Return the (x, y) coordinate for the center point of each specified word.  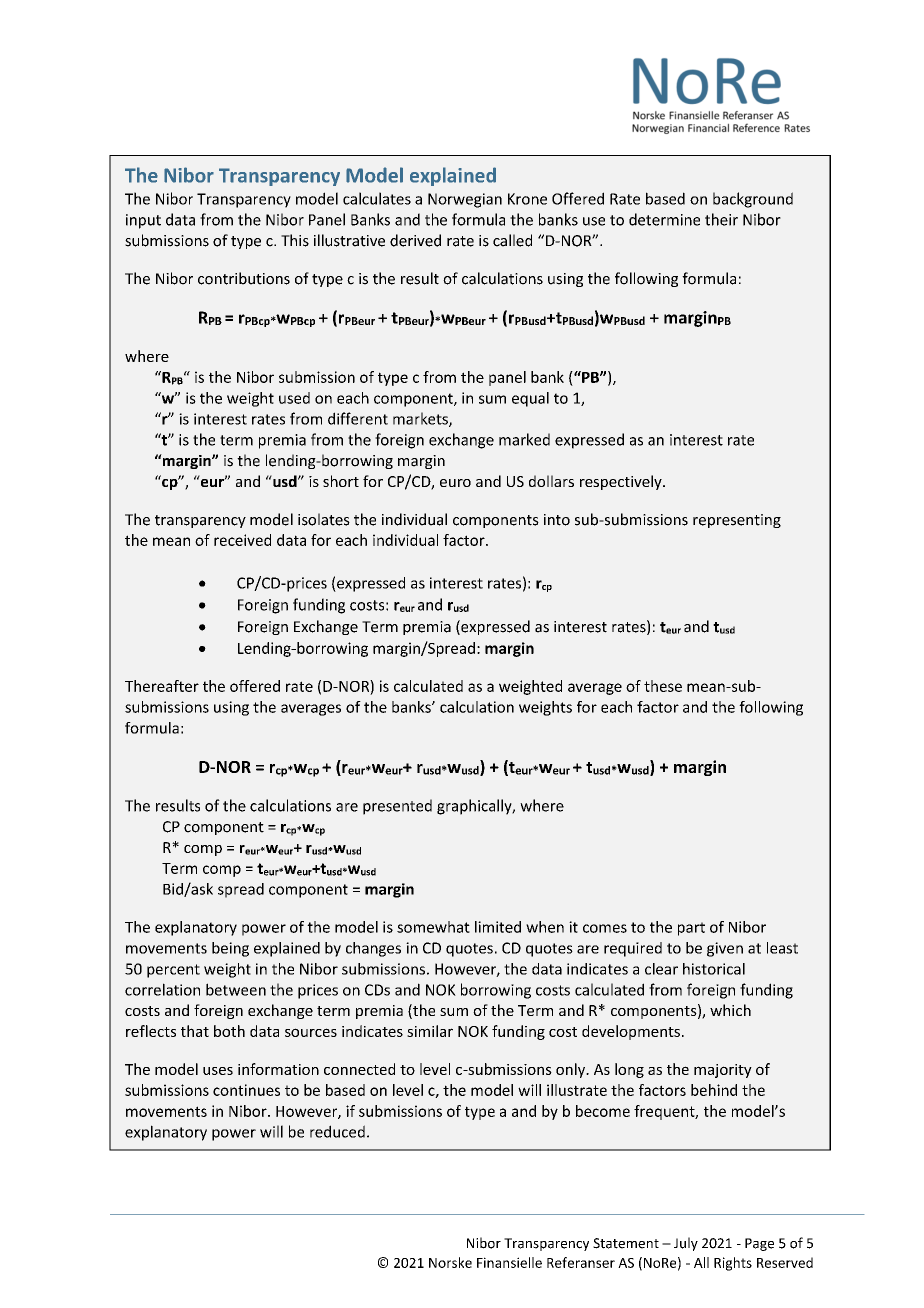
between (236, 989)
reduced (337, 1131)
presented (397, 807)
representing (737, 521)
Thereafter (162, 686)
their (721, 219)
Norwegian (465, 200)
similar (430, 1031)
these (663, 686)
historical (714, 969)
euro (455, 483)
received (242, 540)
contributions (244, 278)
